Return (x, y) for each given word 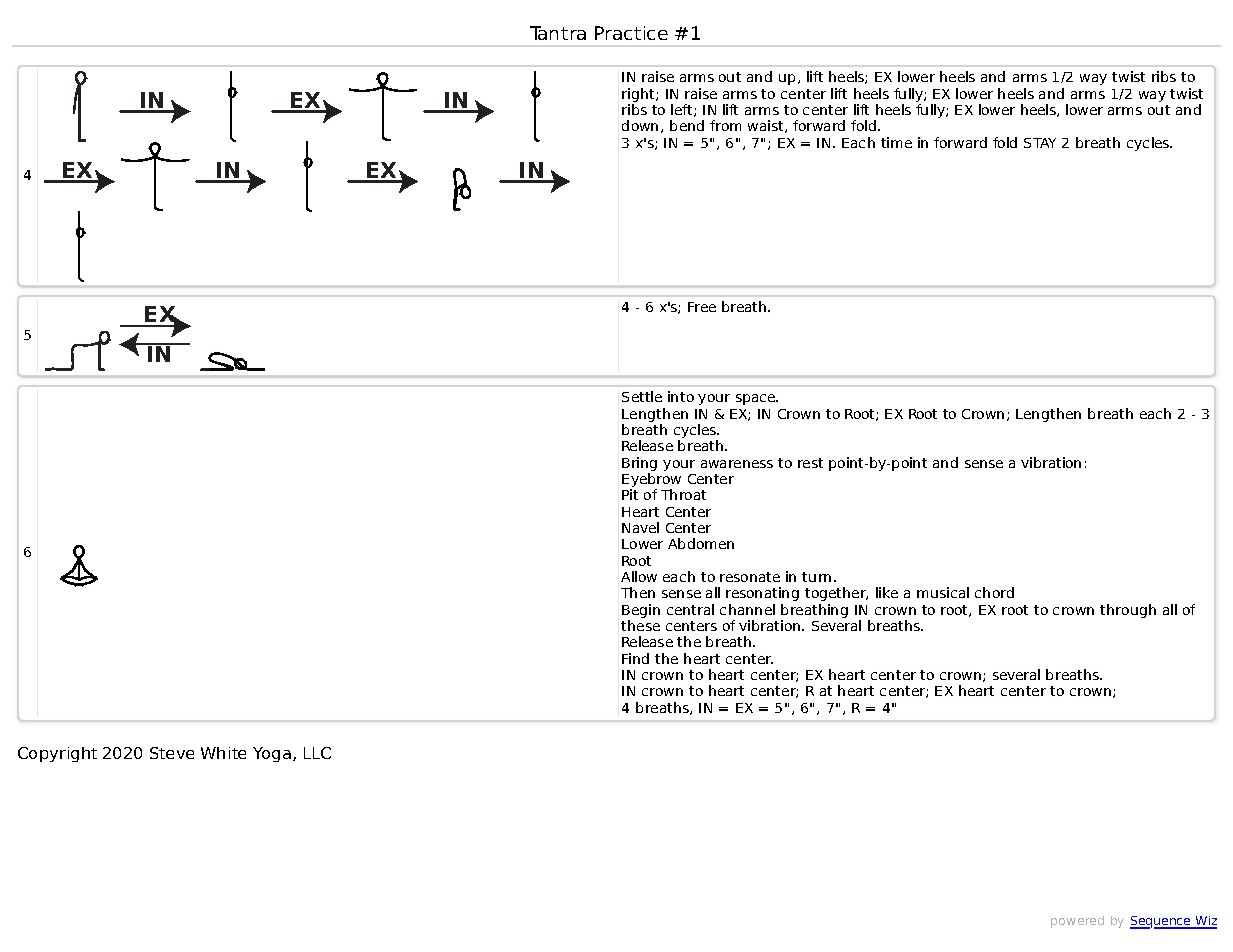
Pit (630, 494)
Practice (631, 33)
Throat (683, 494)
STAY (1040, 143)
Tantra (558, 33)
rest (810, 463)
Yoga (272, 754)
